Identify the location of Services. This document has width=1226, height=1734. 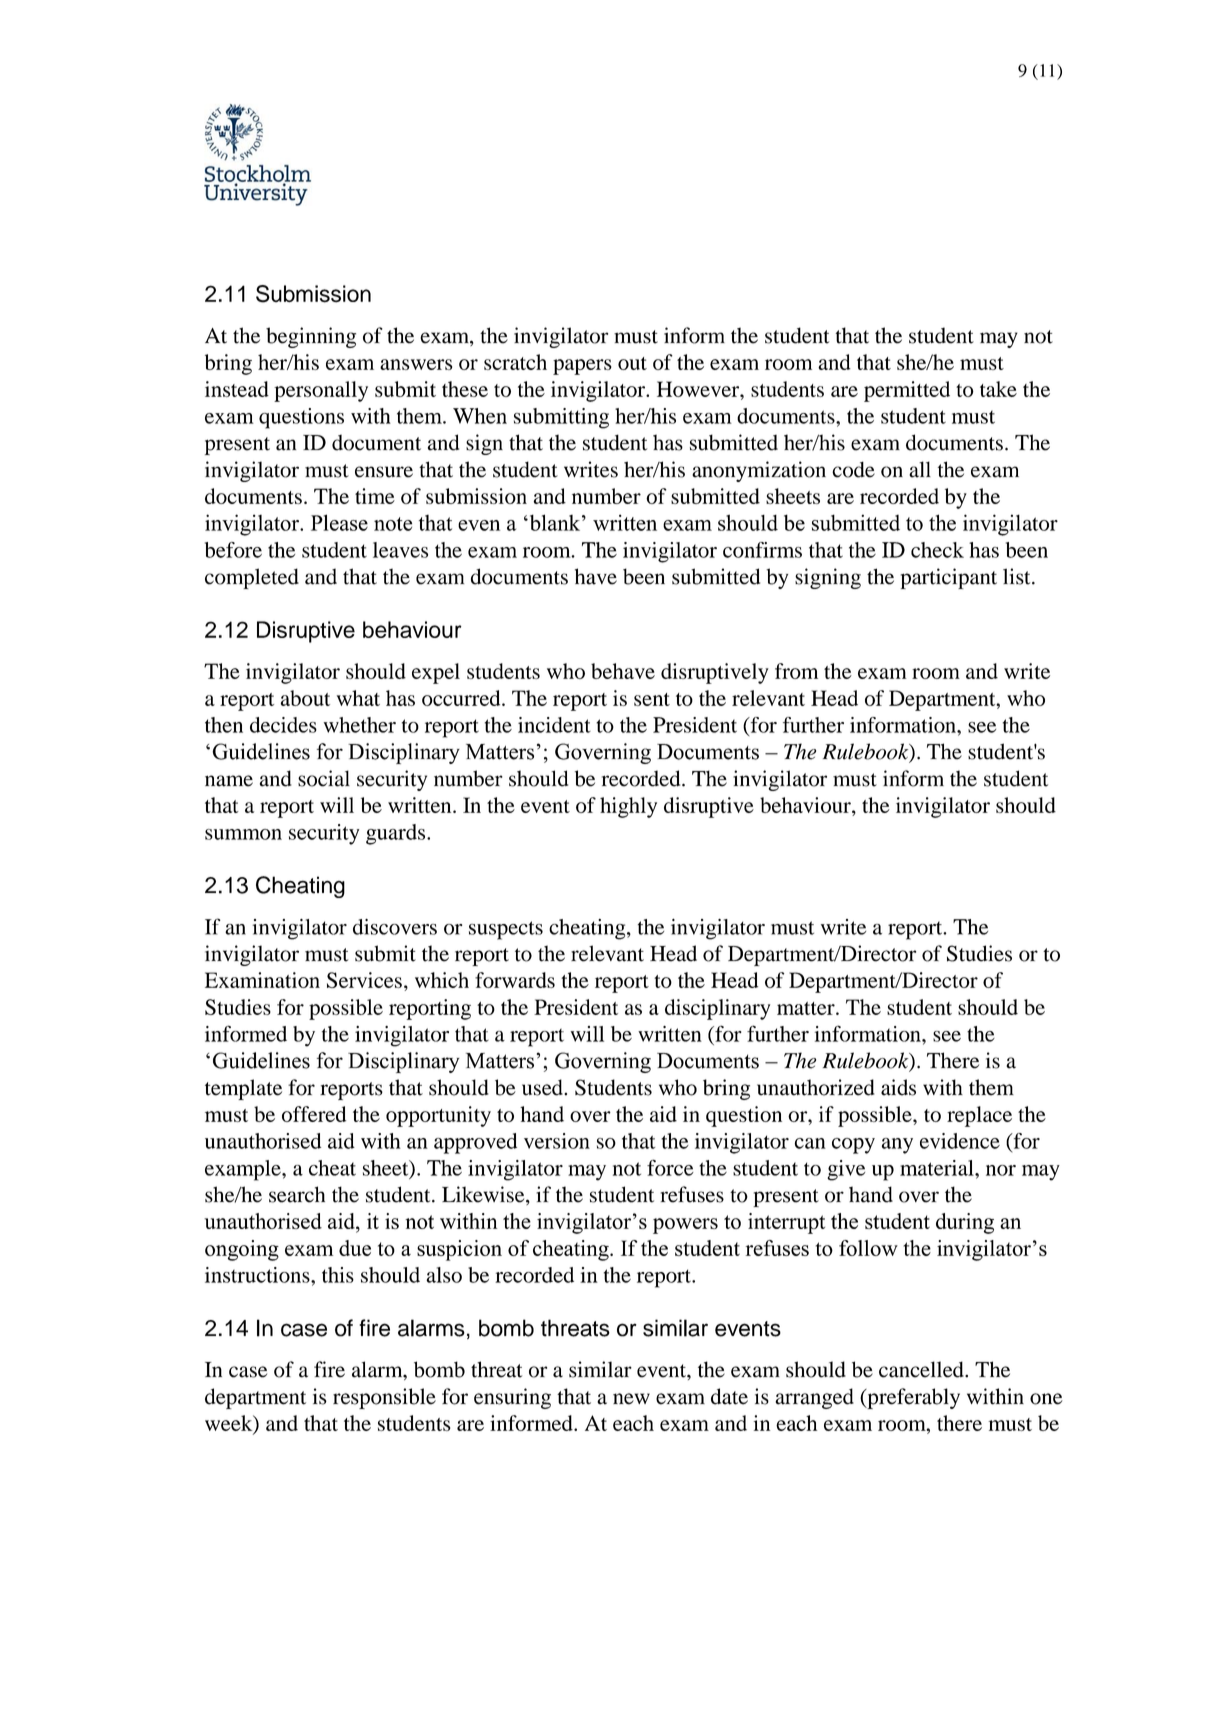
(364, 980).
